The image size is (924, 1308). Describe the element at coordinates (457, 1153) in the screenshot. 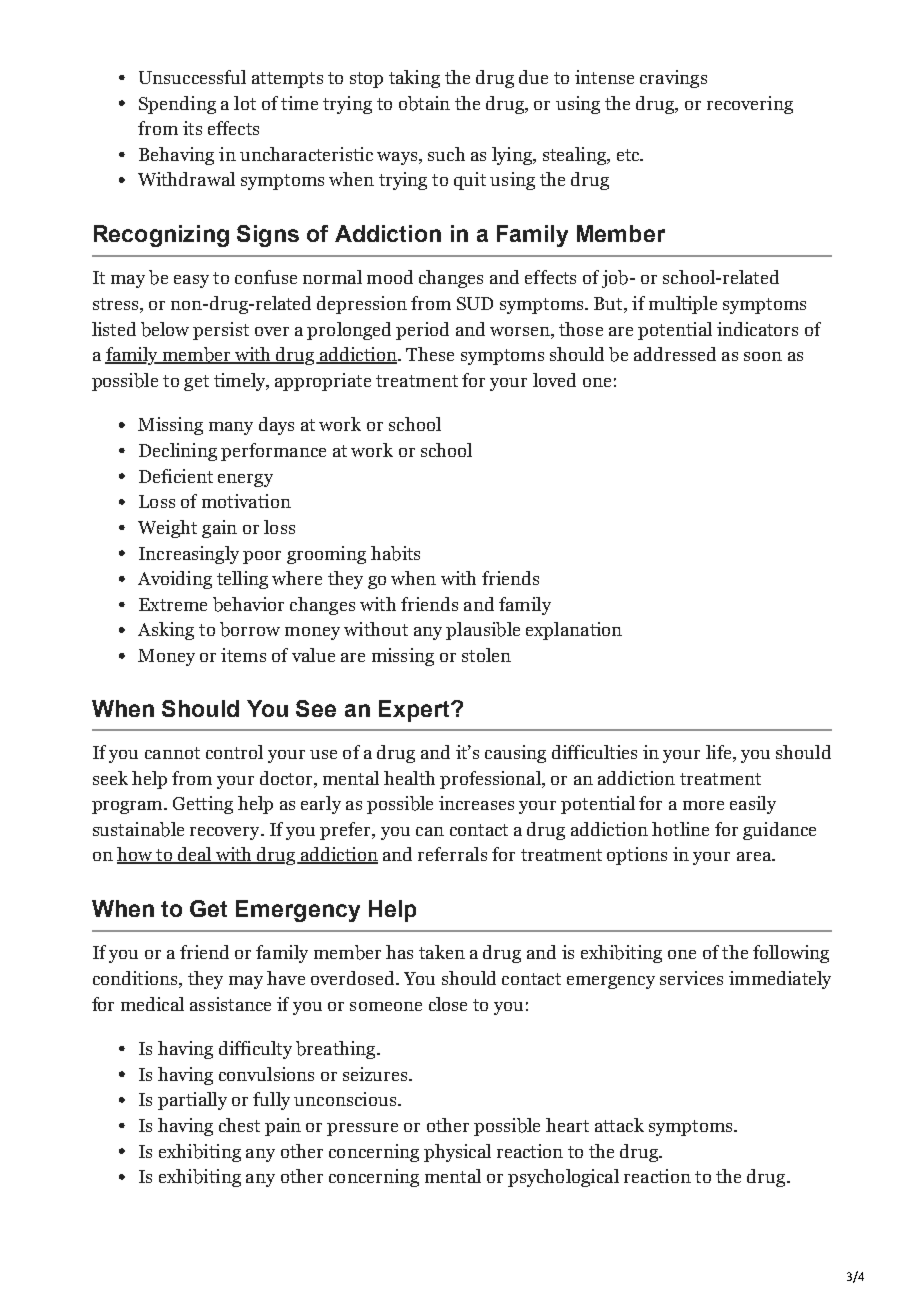

I see `physical` at that location.
